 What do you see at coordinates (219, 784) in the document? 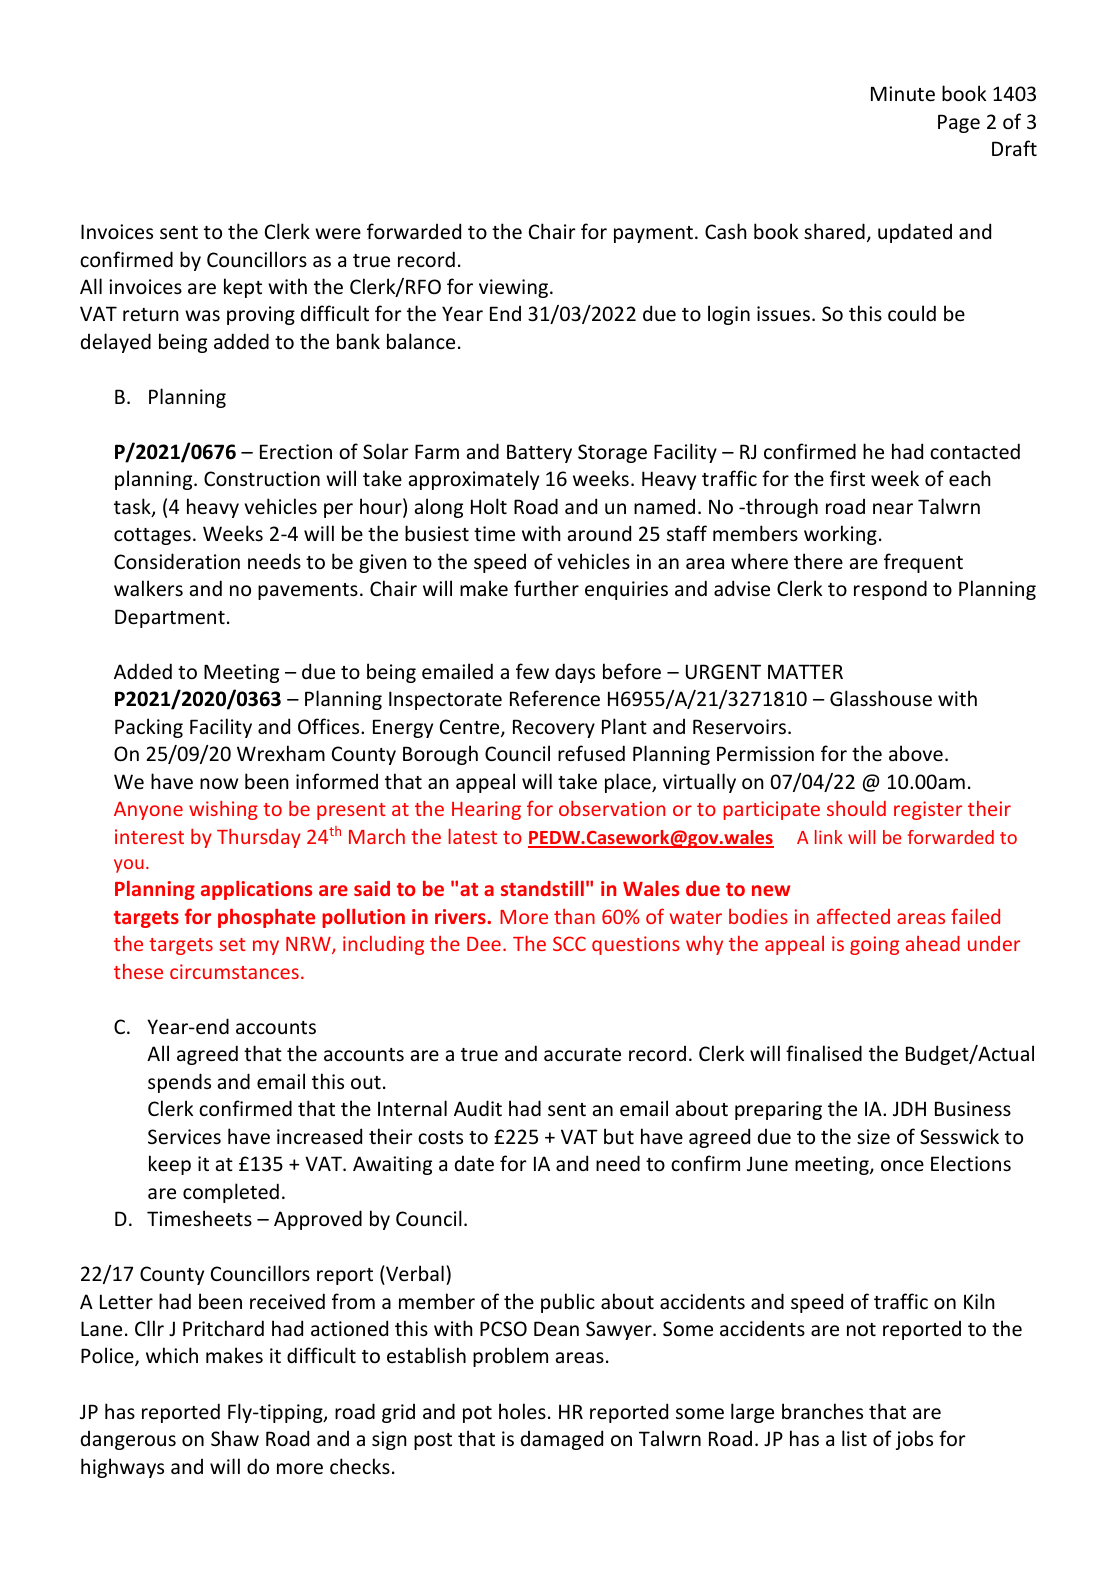
I see `now` at bounding box center [219, 784].
